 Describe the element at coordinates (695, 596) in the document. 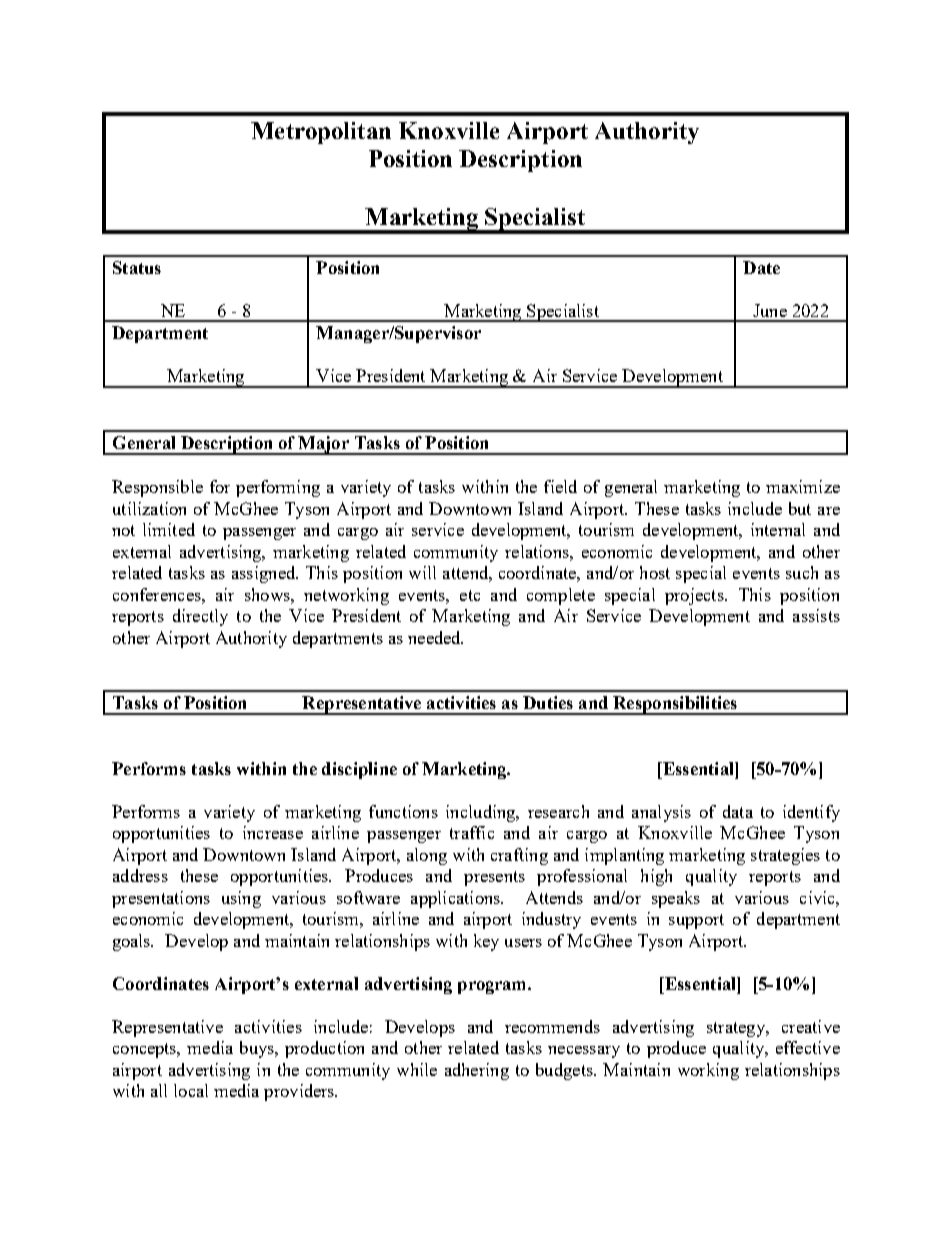

I see `projects` at that location.
